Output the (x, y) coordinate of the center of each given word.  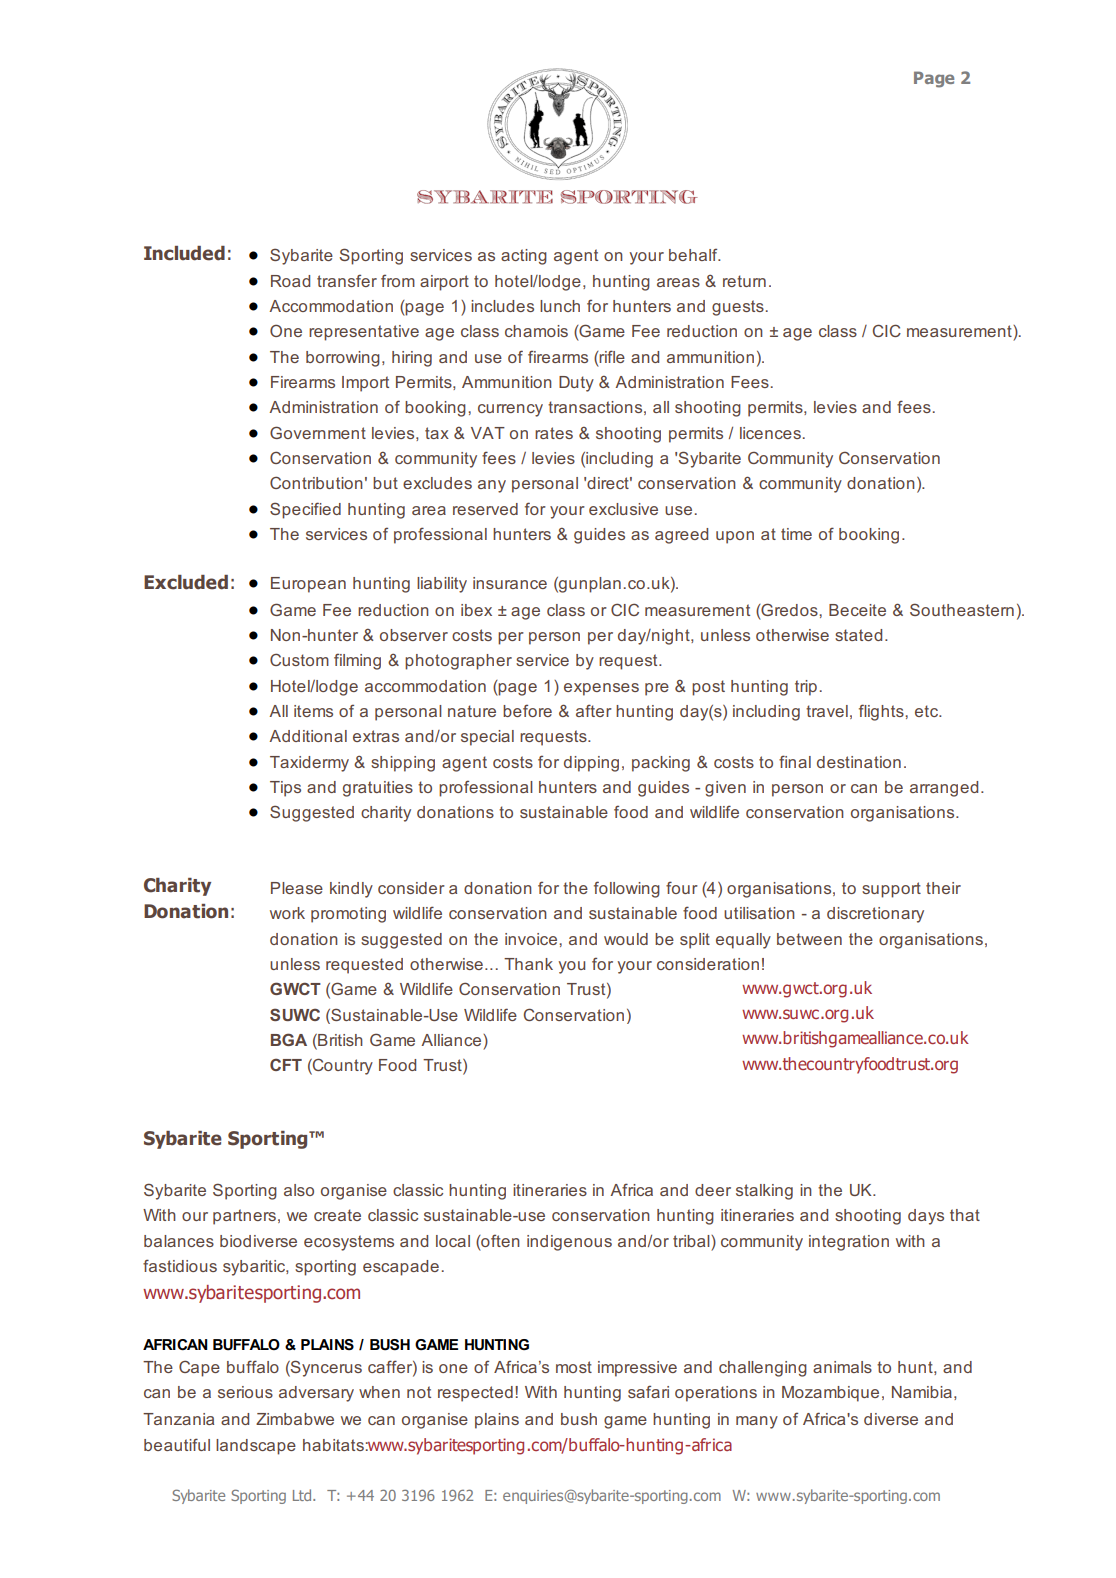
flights (882, 712)
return (744, 281)
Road (290, 281)
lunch (560, 306)
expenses (601, 689)
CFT (286, 1064)
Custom (299, 659)
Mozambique (830, 1394)
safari (648, 1391)
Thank (528, 964)
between (809, 939)
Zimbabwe (295, 1419)
